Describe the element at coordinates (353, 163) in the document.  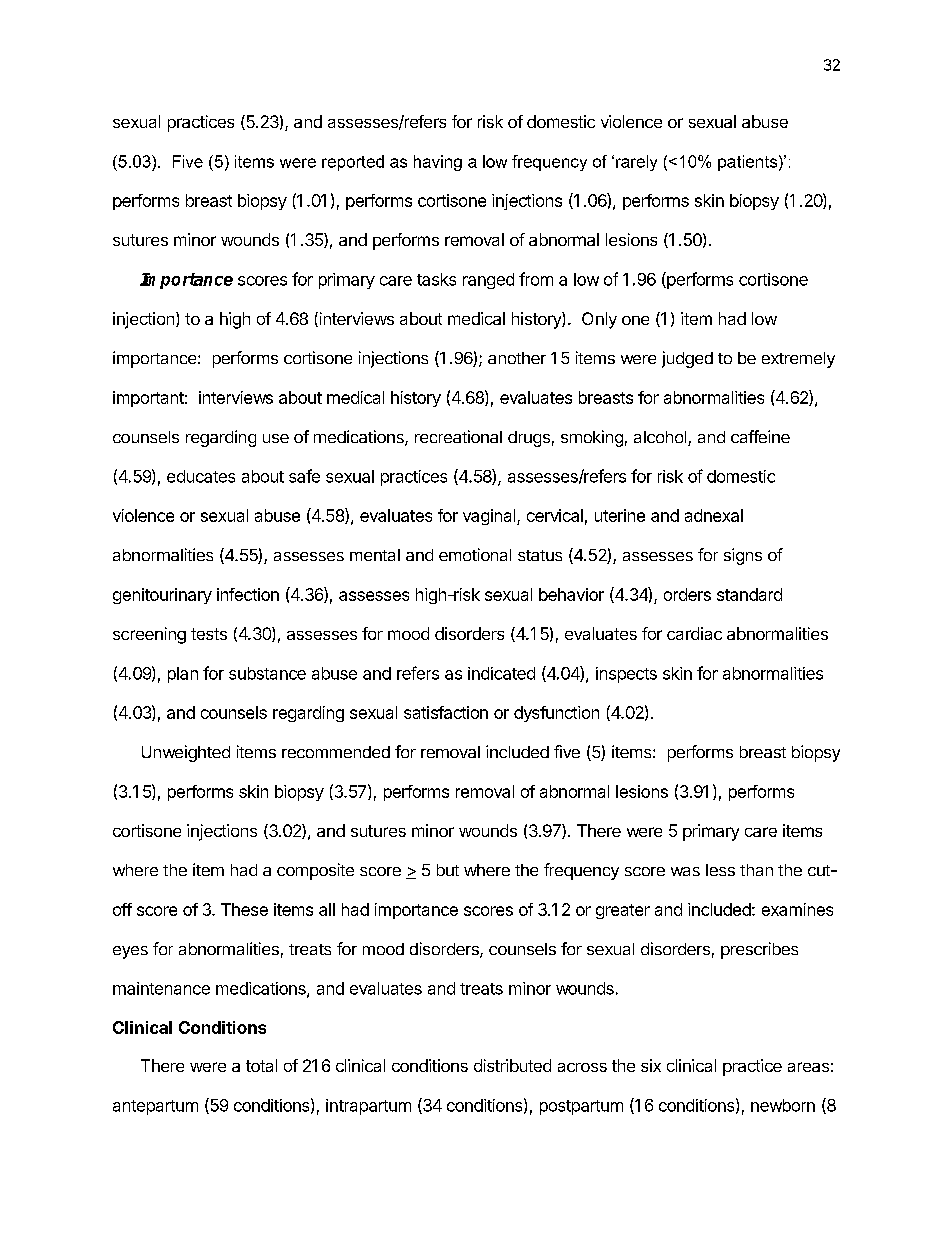
I see `reported` at that location.
